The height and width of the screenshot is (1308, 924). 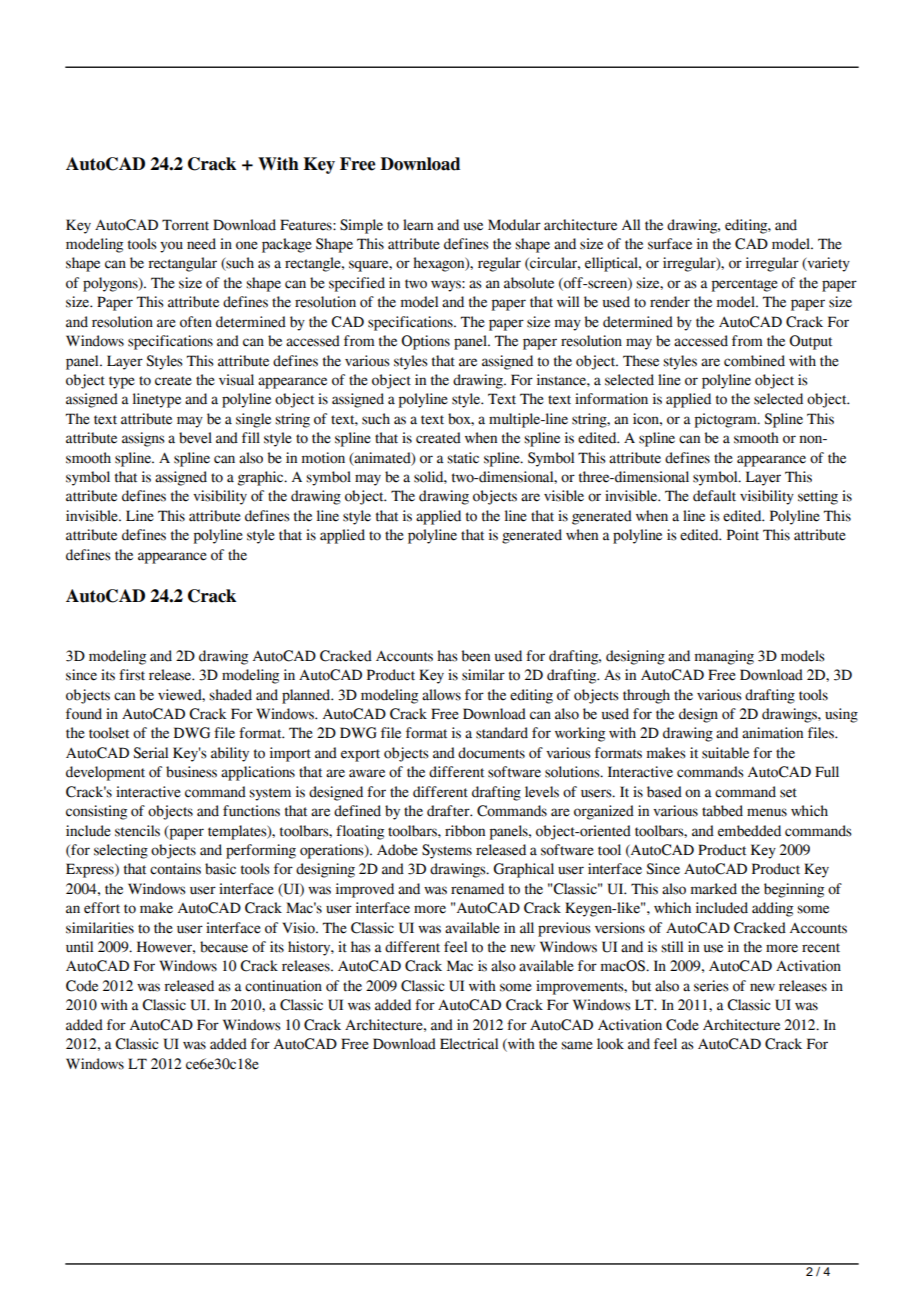 What do you see at coordinates (745, 285) in the screenshot?
I see `percentage` at bounding box center [745, 285].
